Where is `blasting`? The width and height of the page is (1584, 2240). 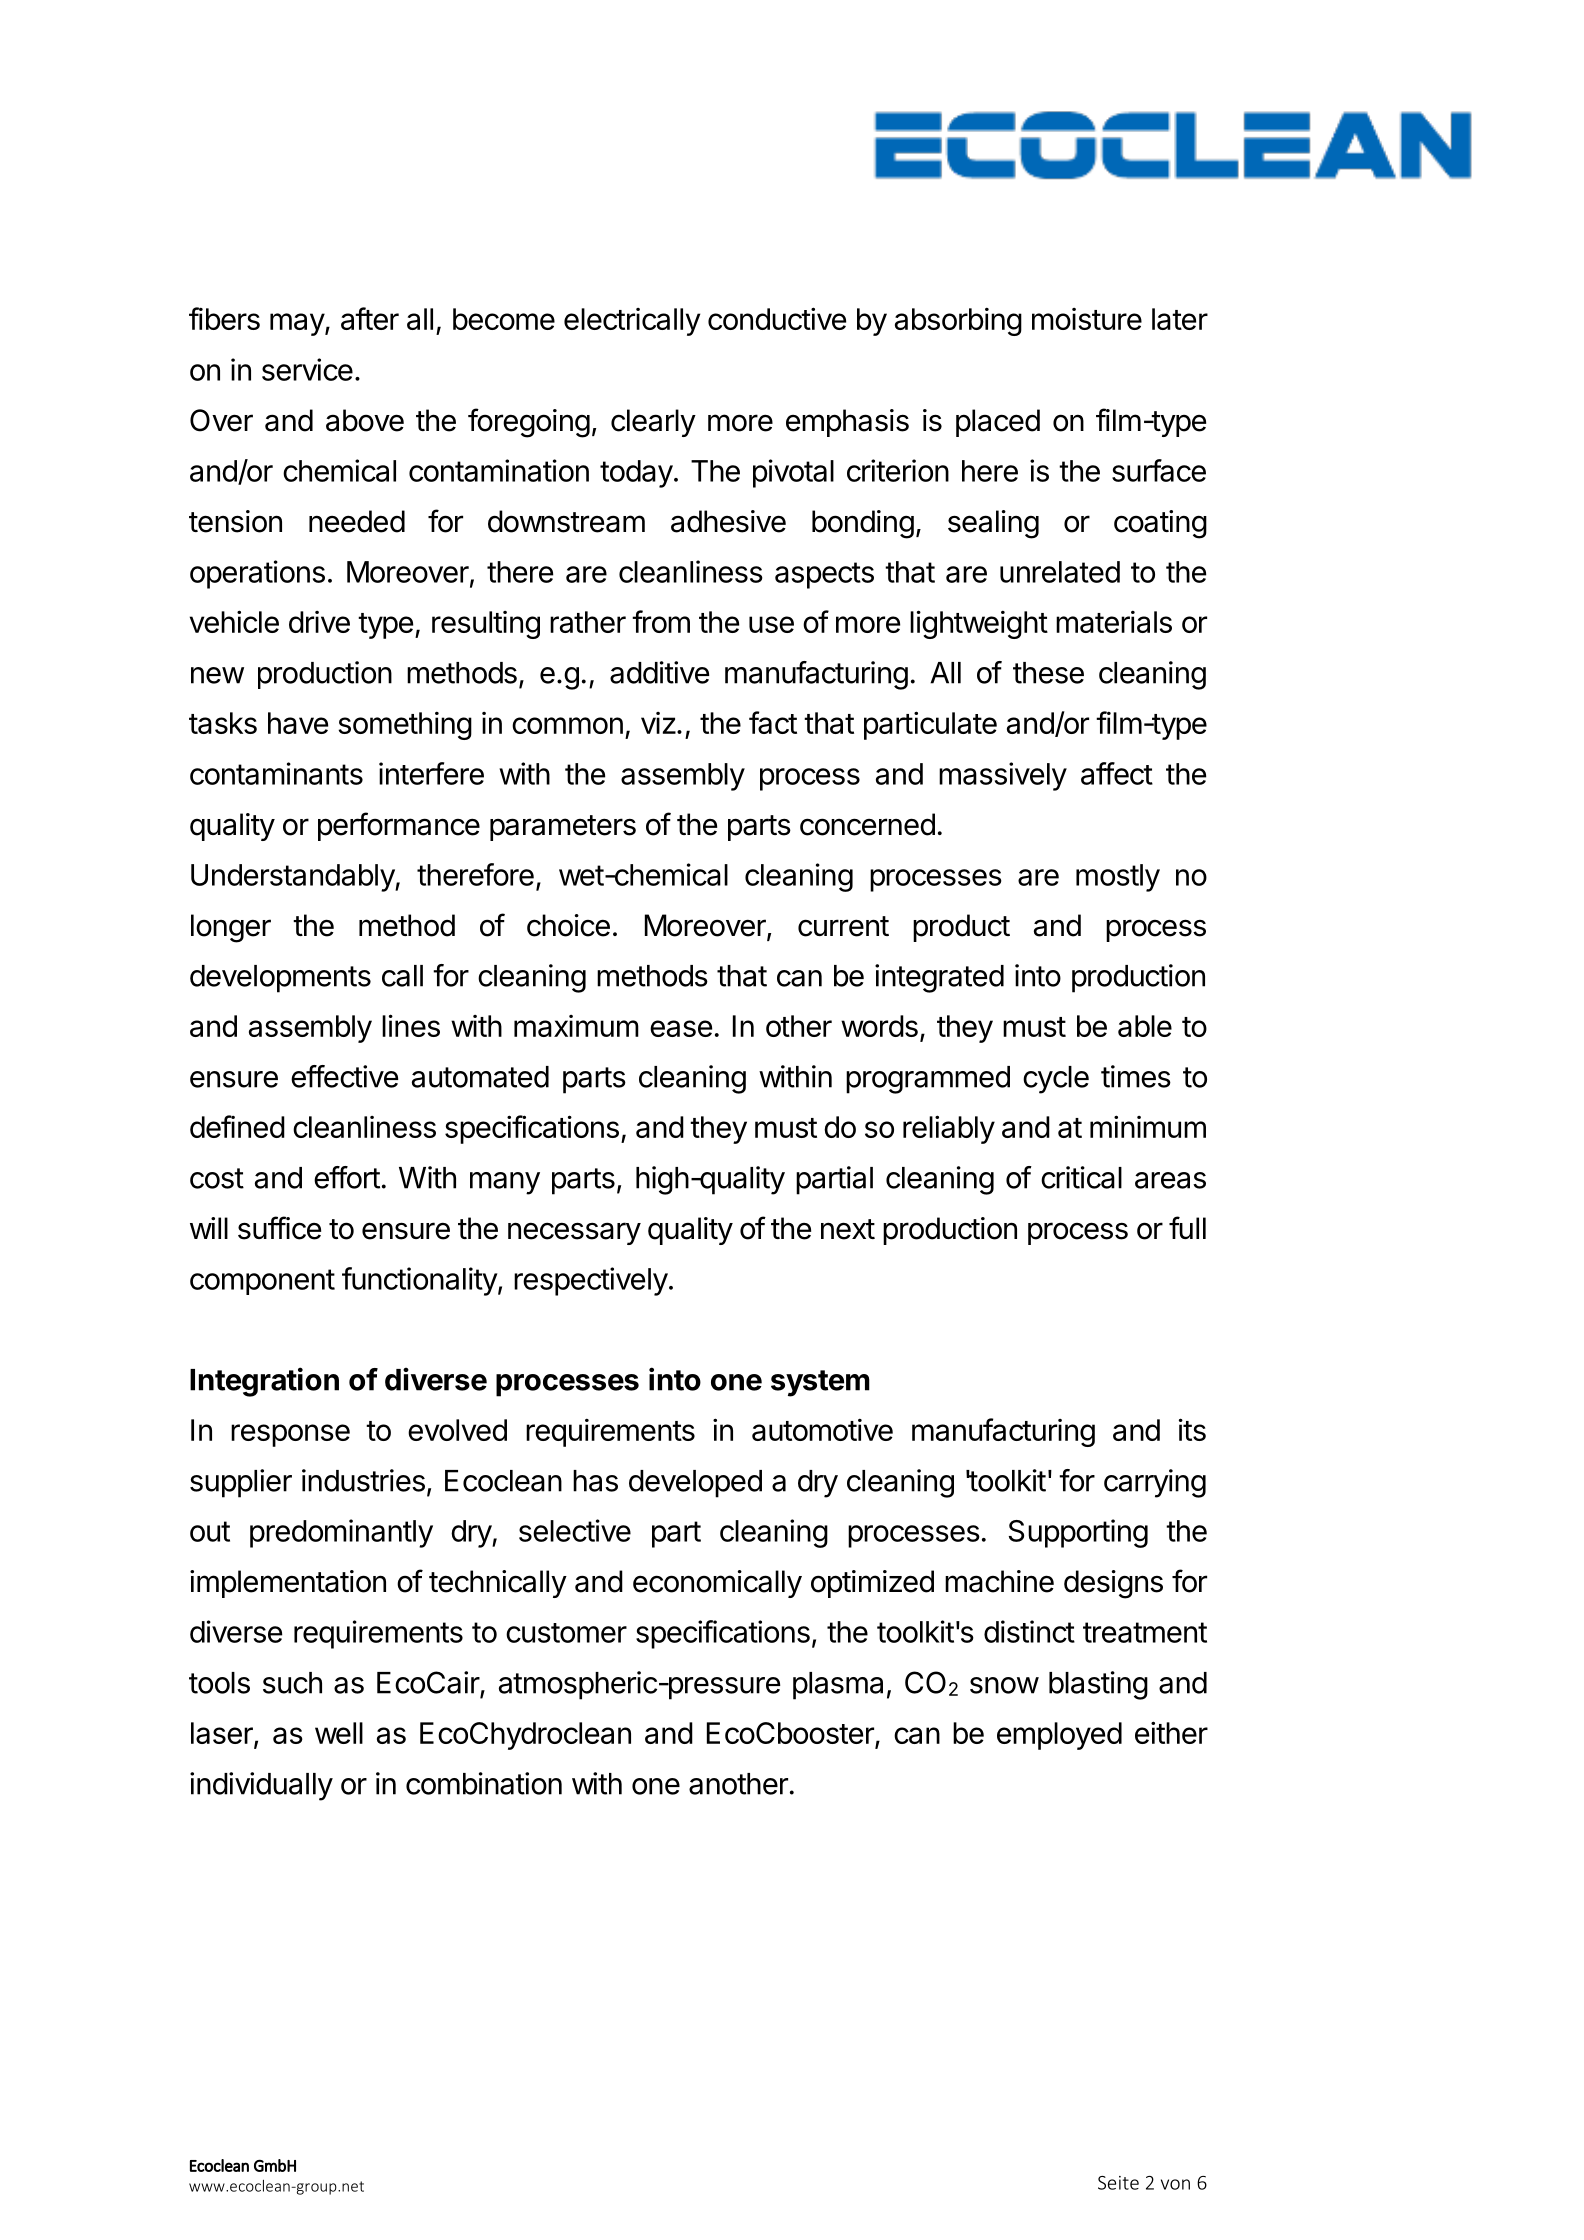 blasting is located at coordinates (1098, 1685).
